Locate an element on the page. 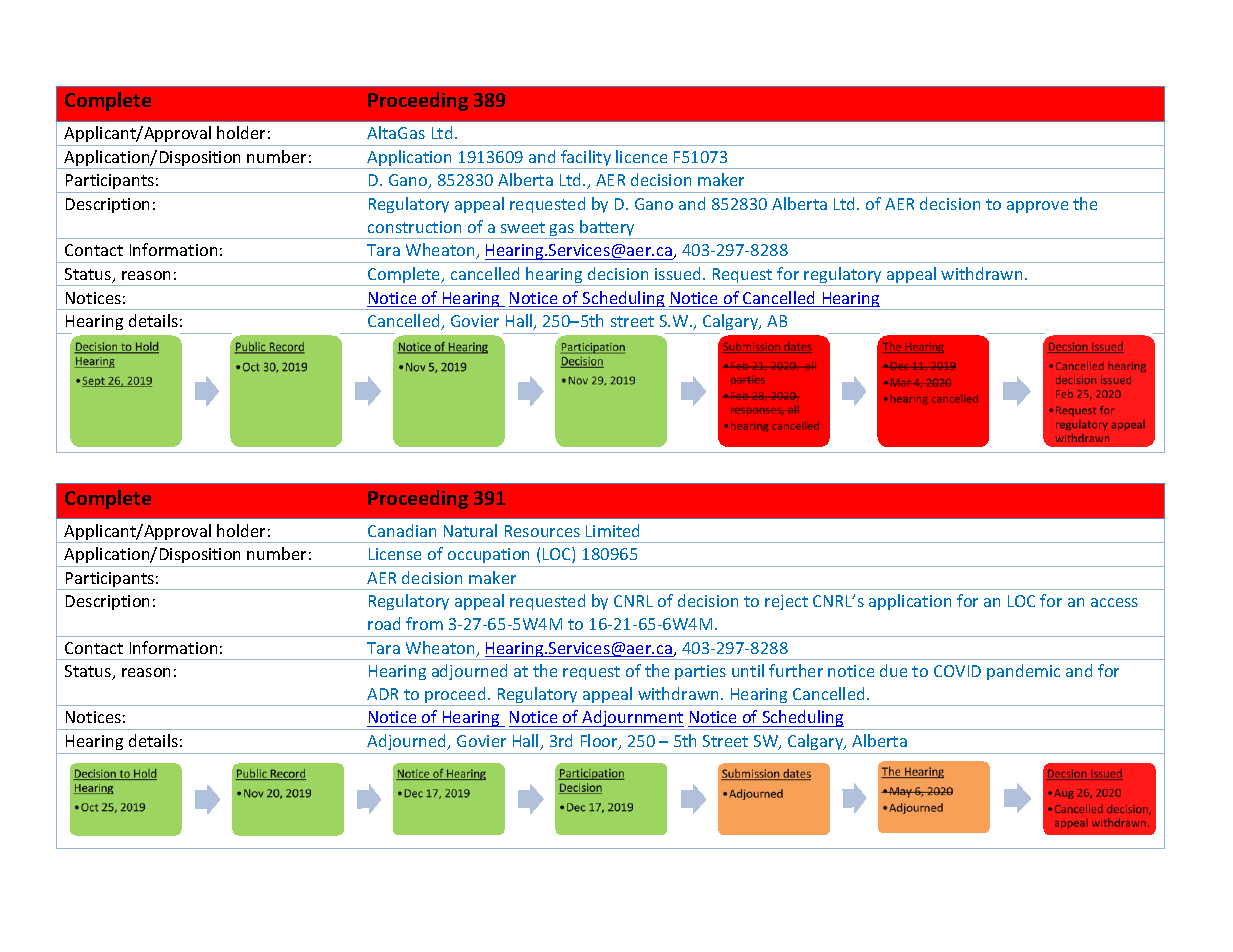 The height and width of the page is (952, 1233). licence is located at coordinates (641, 156).
